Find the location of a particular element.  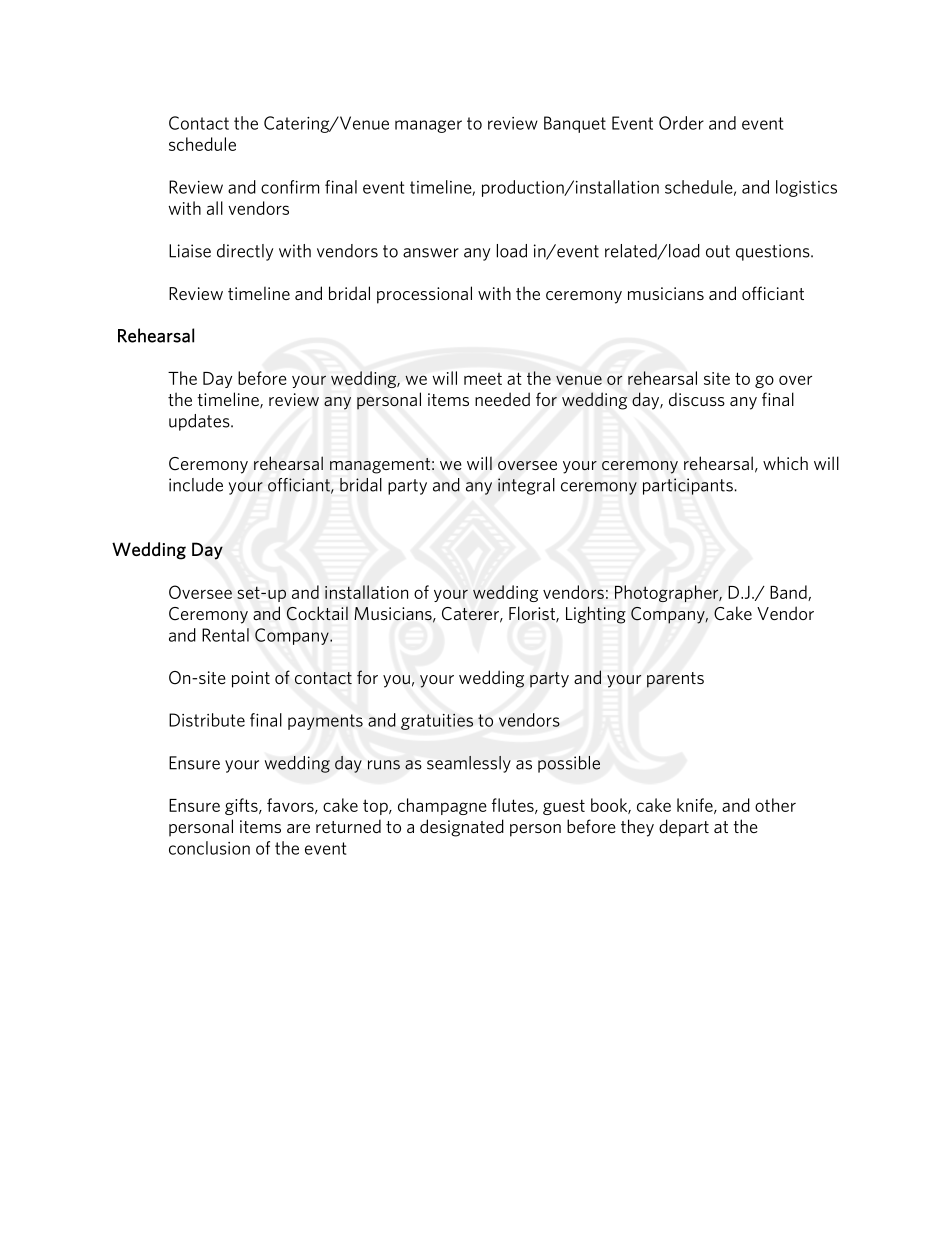

confirm is located at coordinates (290, 187).
